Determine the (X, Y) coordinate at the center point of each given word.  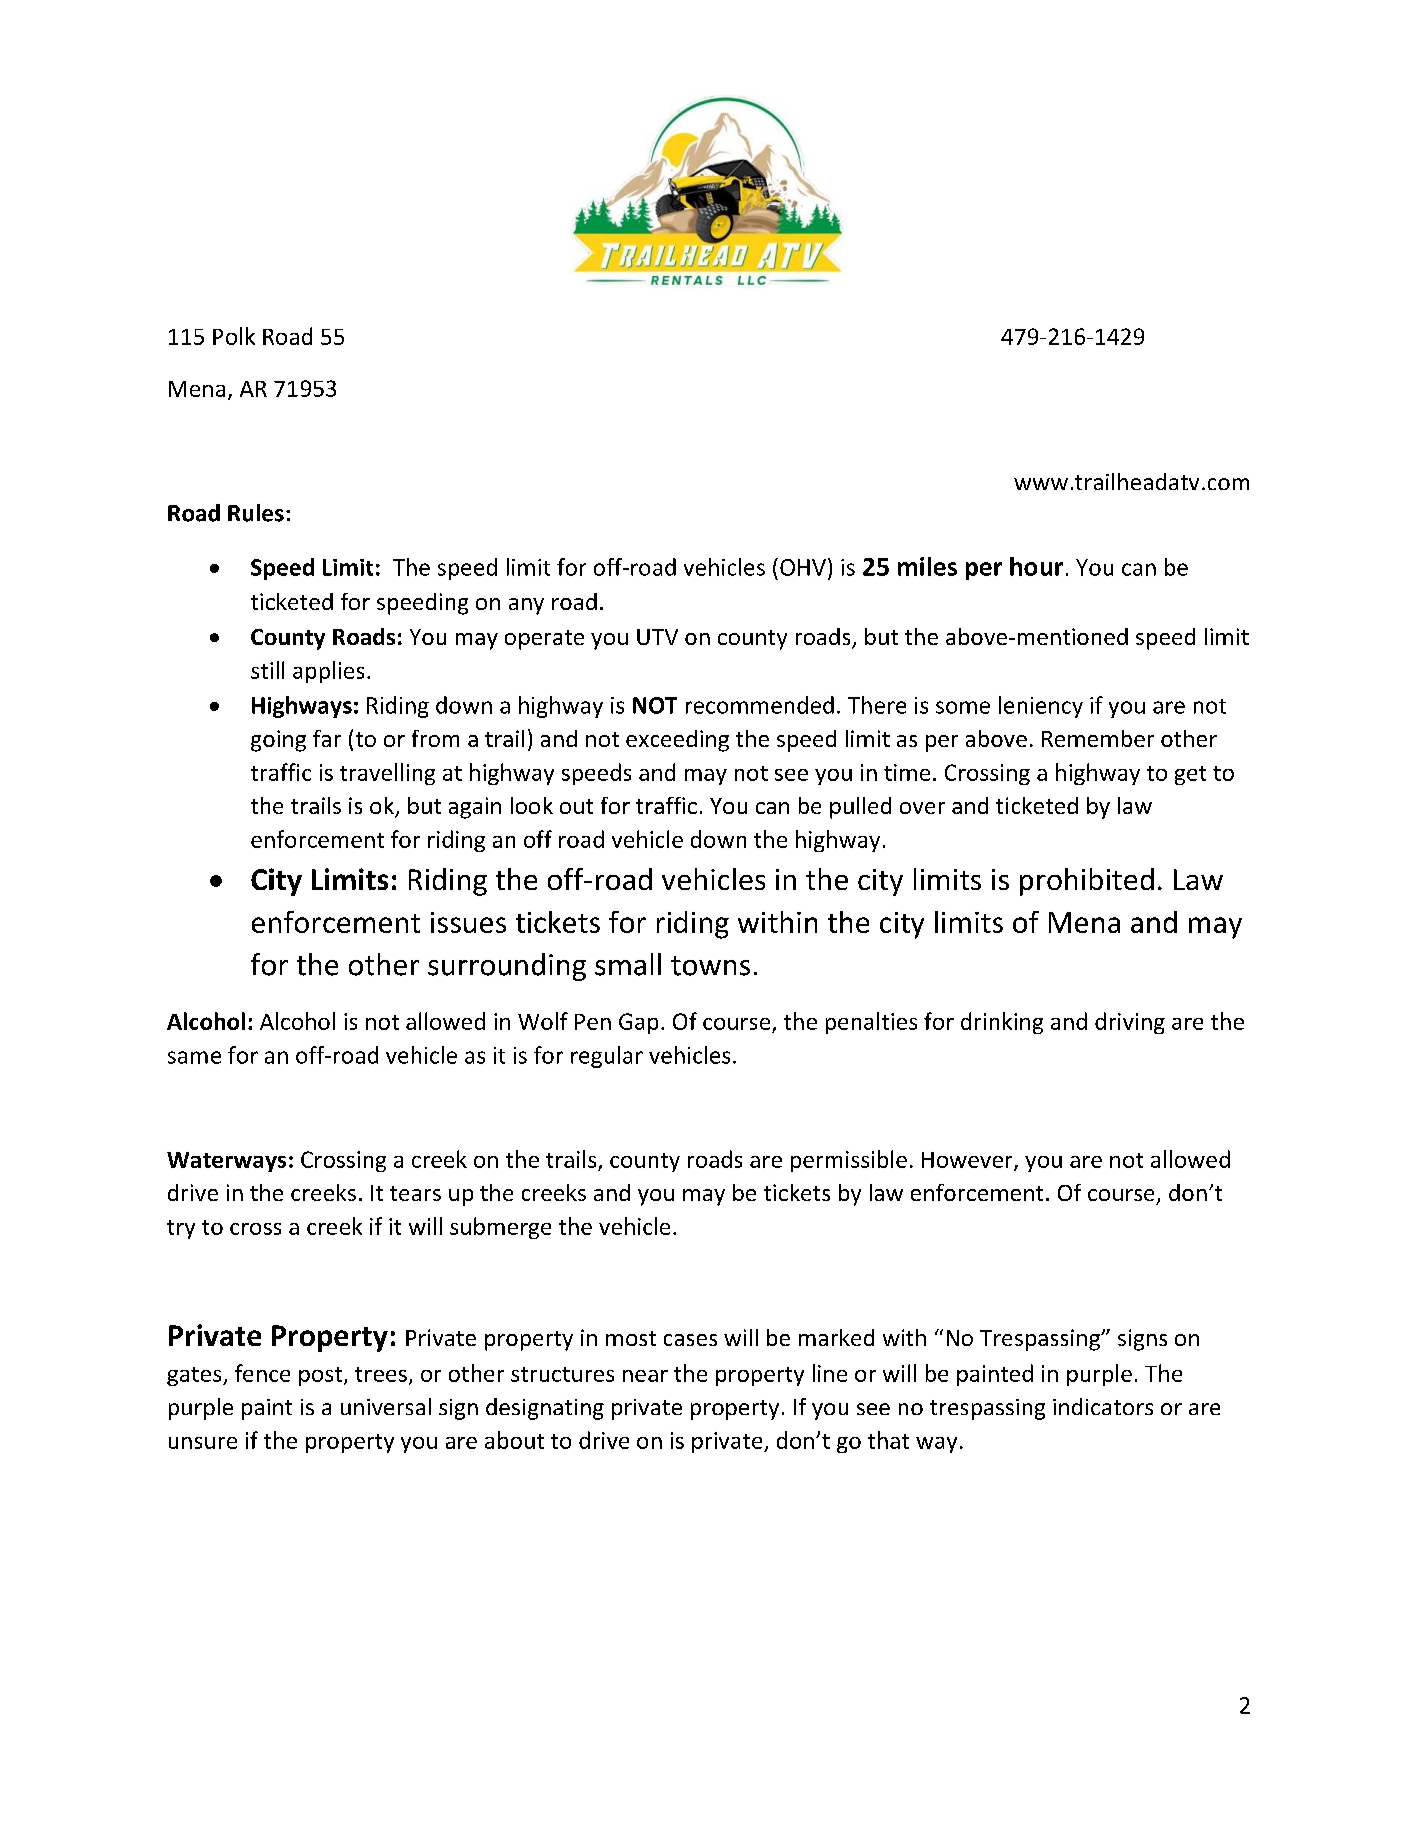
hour (1036, 566)
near (645, 1376)
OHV (803, 567)
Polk (234, 336)
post (320, 1376)
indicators (1103, 1406)
